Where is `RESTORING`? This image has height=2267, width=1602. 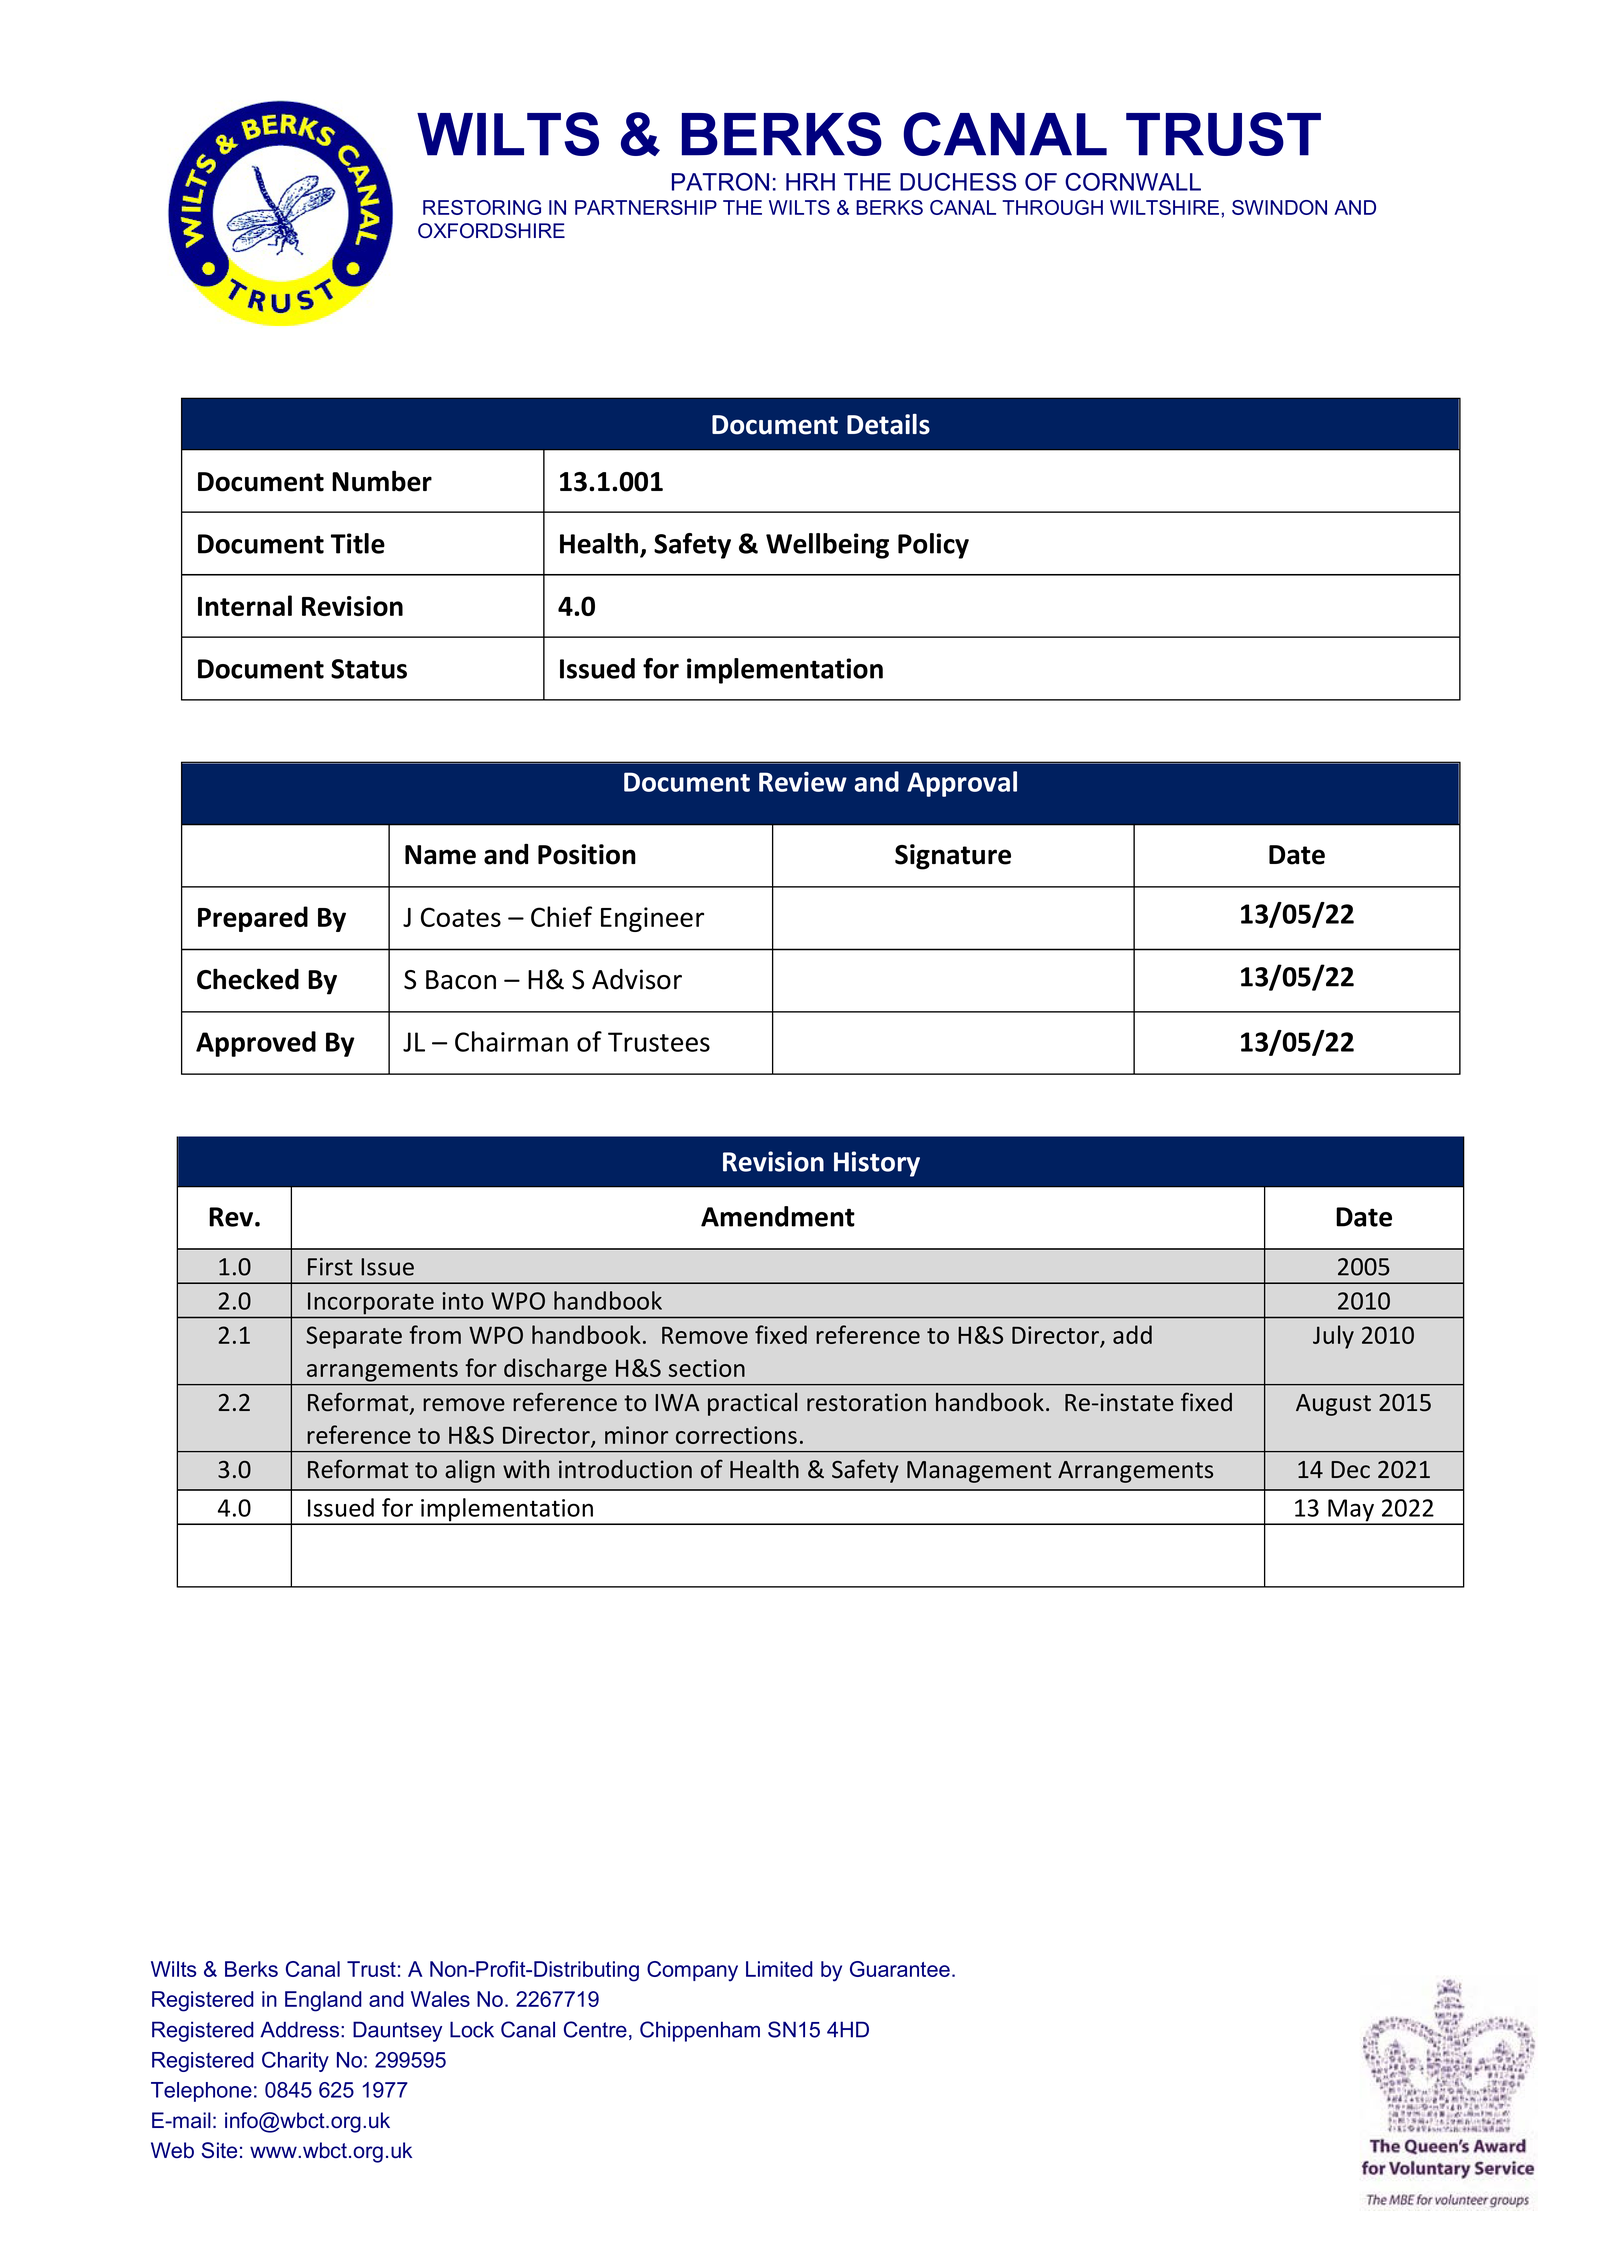
RESTORING is located at coordinates (482, 207).
